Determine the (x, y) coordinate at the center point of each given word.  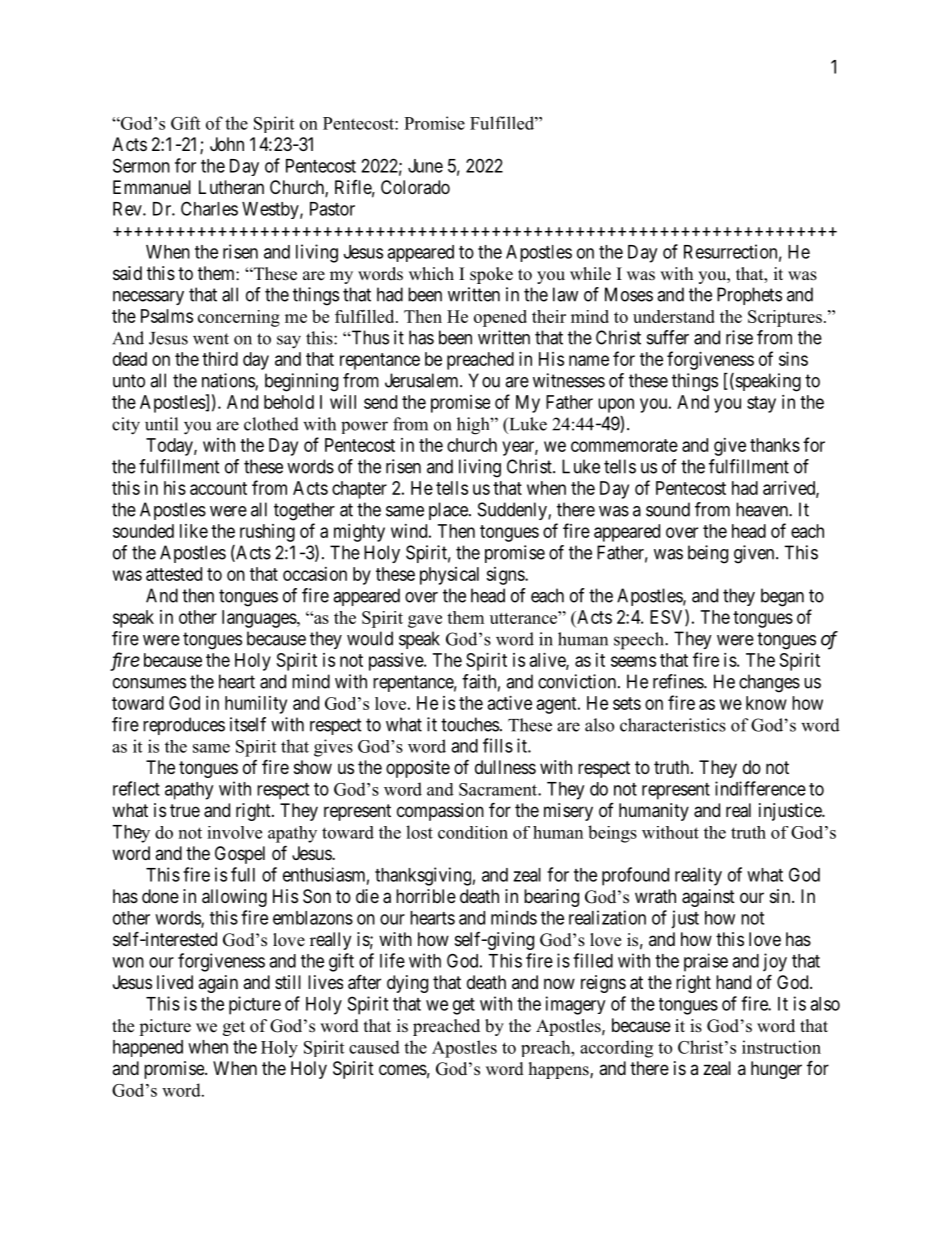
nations (229, 381)
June (425, 166)
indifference (760, 788)
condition (473, 832)
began (782, 597)
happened (148, 1048)
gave (425, 621)
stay (761, 404)
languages (260, 619)
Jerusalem (423, 380)
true (185, 810)
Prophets (749, 296)
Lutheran (231, 187)
